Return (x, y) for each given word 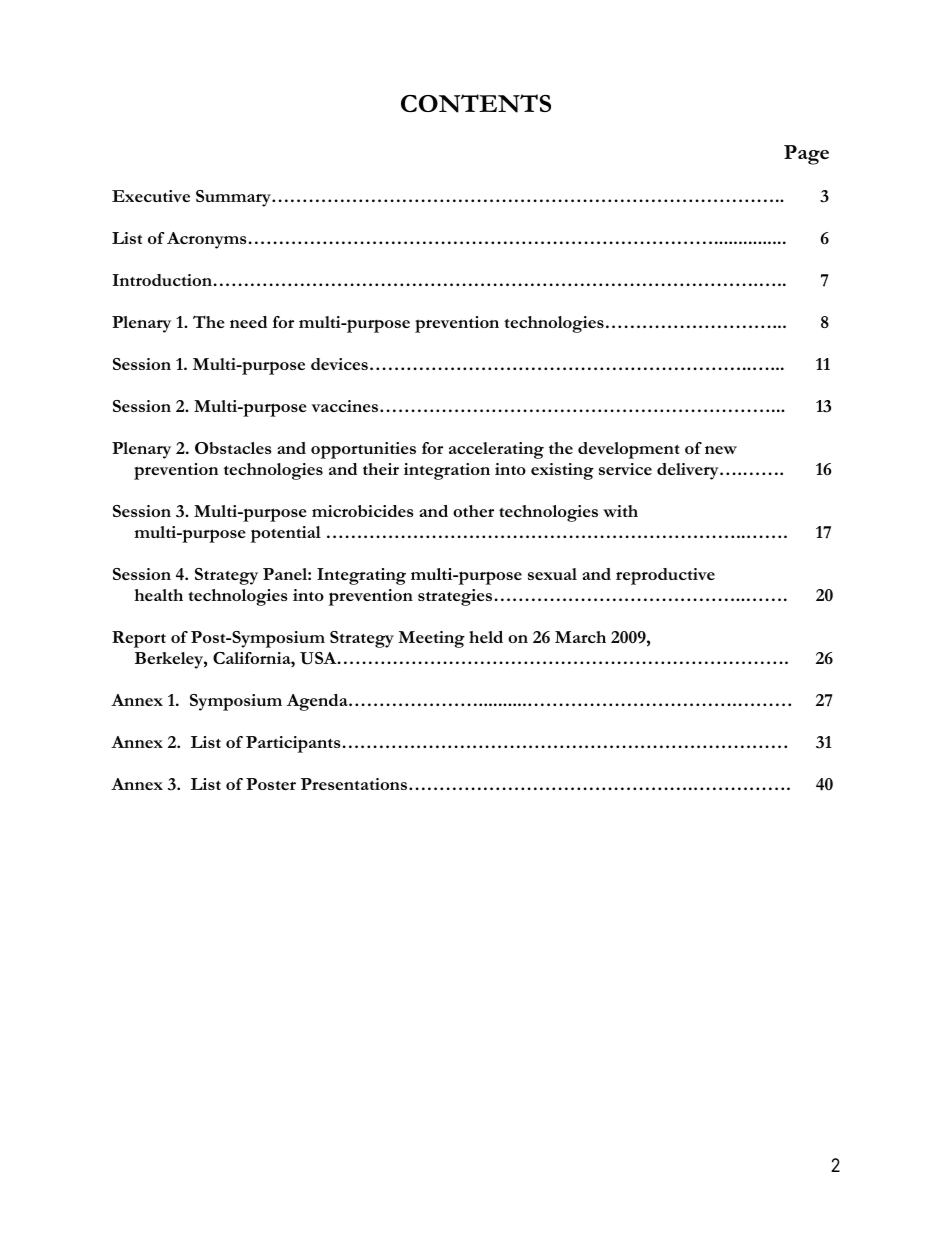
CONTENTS (476, 103)
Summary (234, 198)
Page (806, 155)
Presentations (354, 784)
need (248, 322)
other (473, 511)
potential (286, 534)
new (721, 450)
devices (339, 364)
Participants (293, 744)
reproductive (665, 576)
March (580, 637)
